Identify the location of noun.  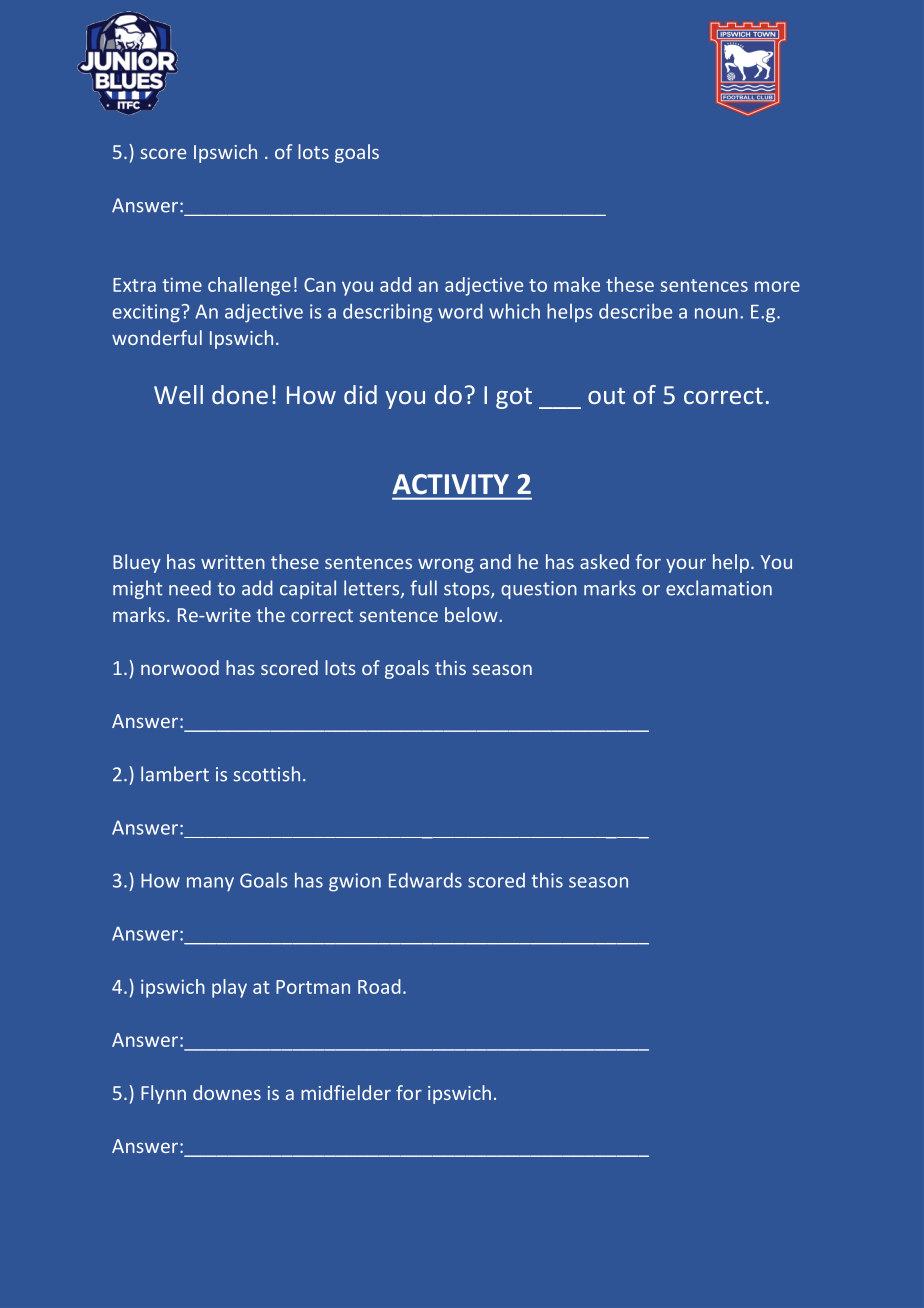
(716, 313).
